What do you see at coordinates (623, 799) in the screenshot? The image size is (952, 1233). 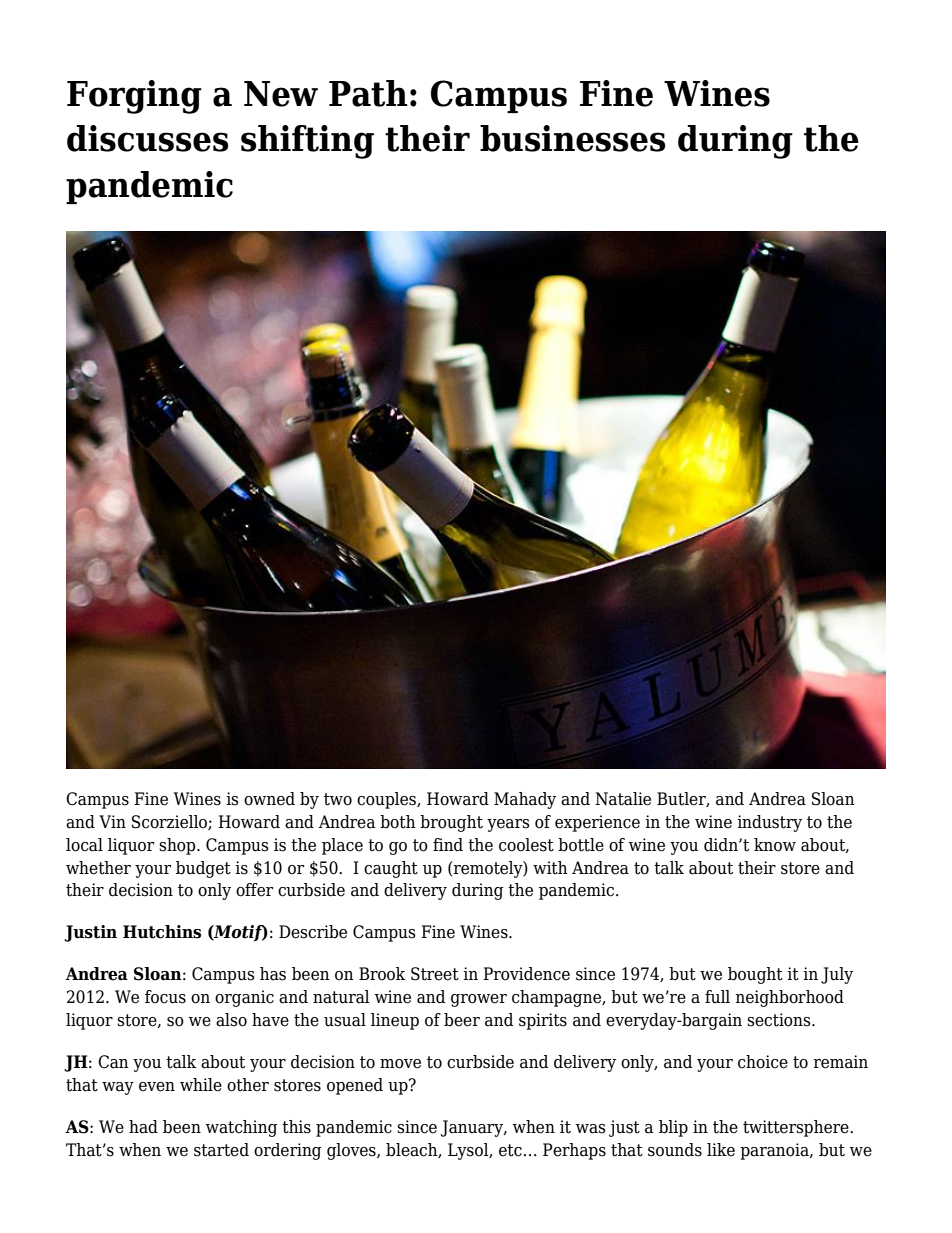 I see `Natalie` at bounding box center [623, 799].
